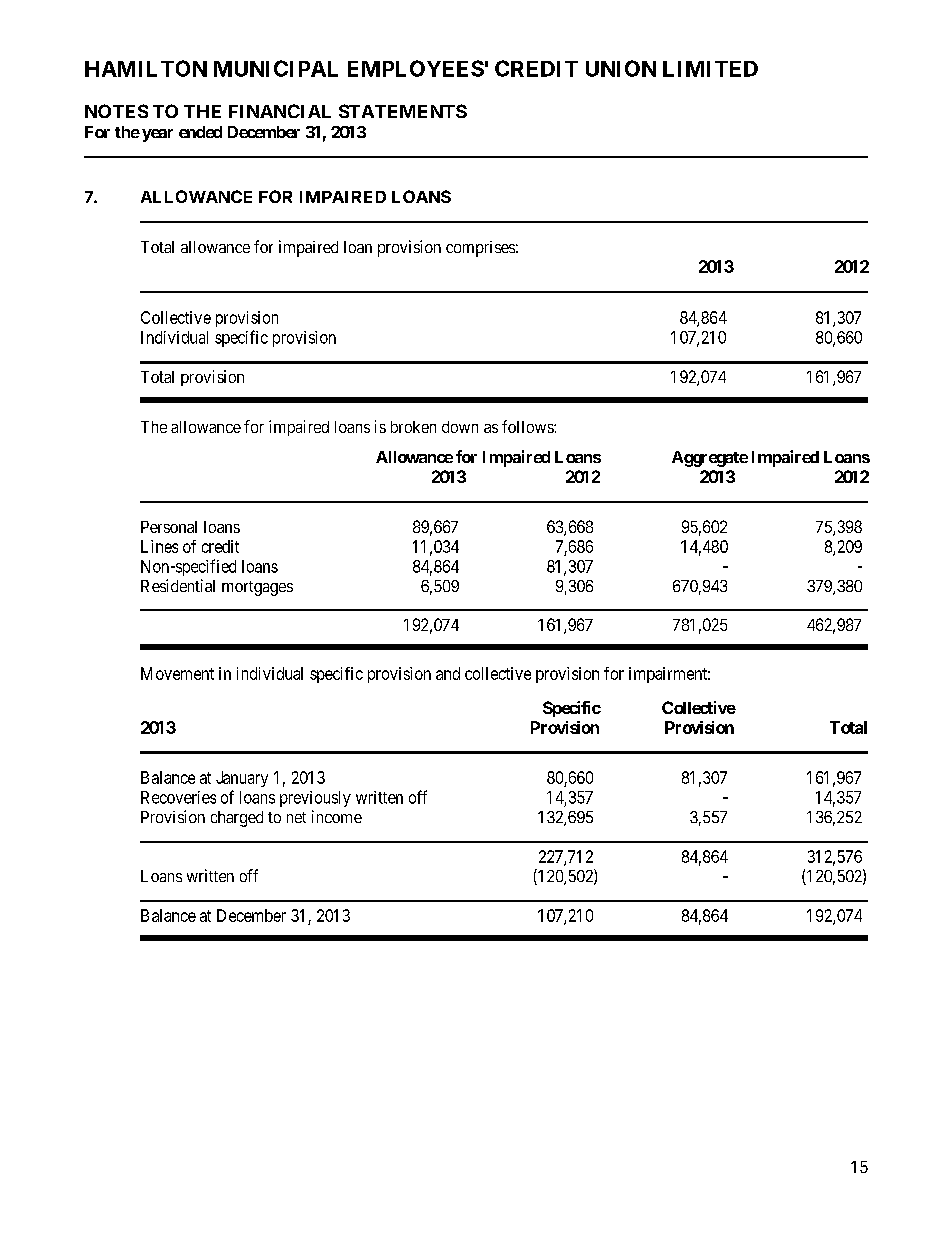 The width and height of the screenshot is (952, 1233). What do you see at coordinates (337, 816) in the screenshot?
I see `income` at bounding box center [337, 816].
